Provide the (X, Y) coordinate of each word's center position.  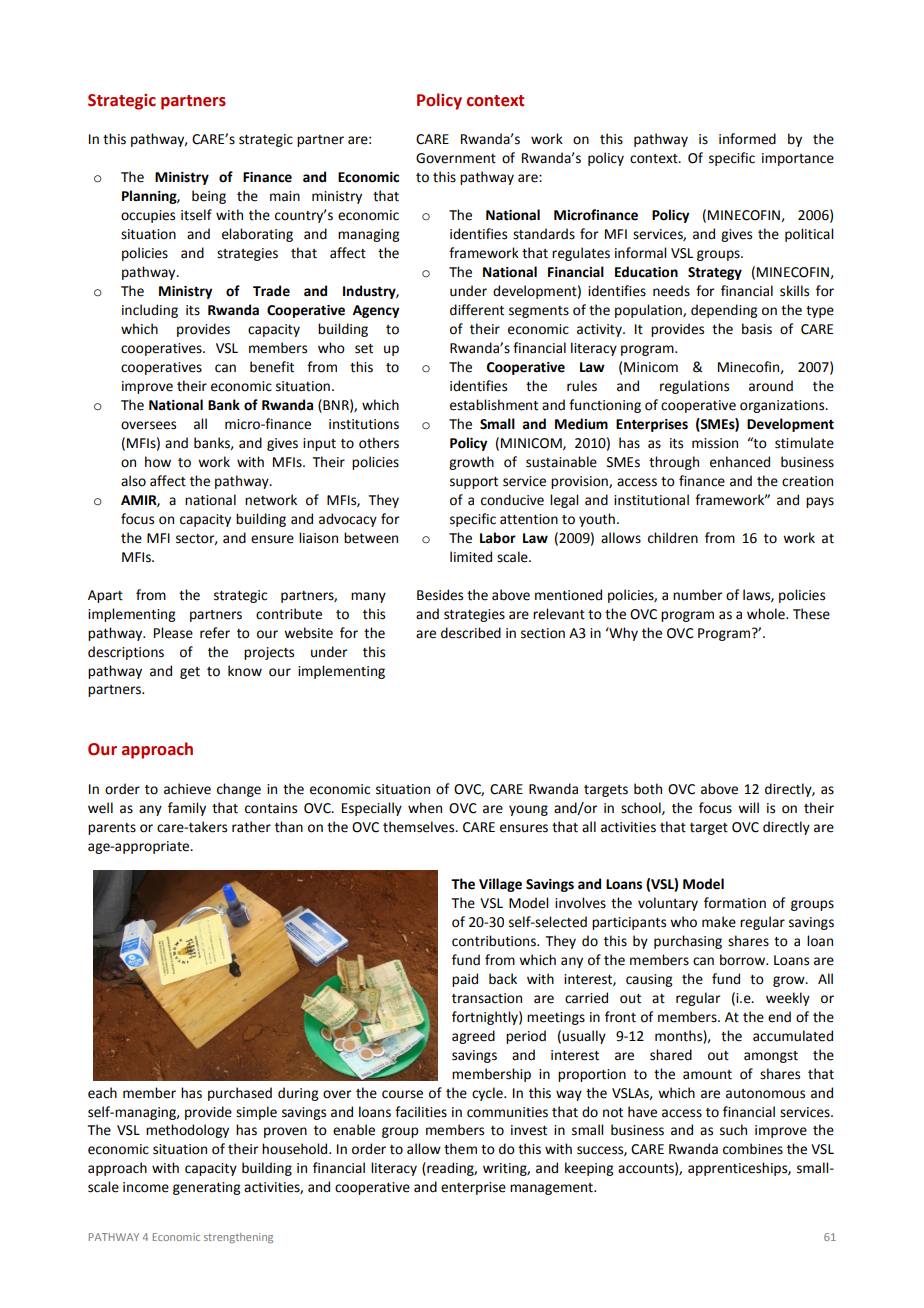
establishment (494, 405)
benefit (272, 367)
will (748, 807)
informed (747, 139)
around (771, 386)
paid (465, 980)
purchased (240, 1094)
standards (544, 234)
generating (206, 1188)
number (697, 595)
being (209, 197)
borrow (744, 960)
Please (173, 633)
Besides (440, 595)
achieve (187, 789)
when (425, 808)
